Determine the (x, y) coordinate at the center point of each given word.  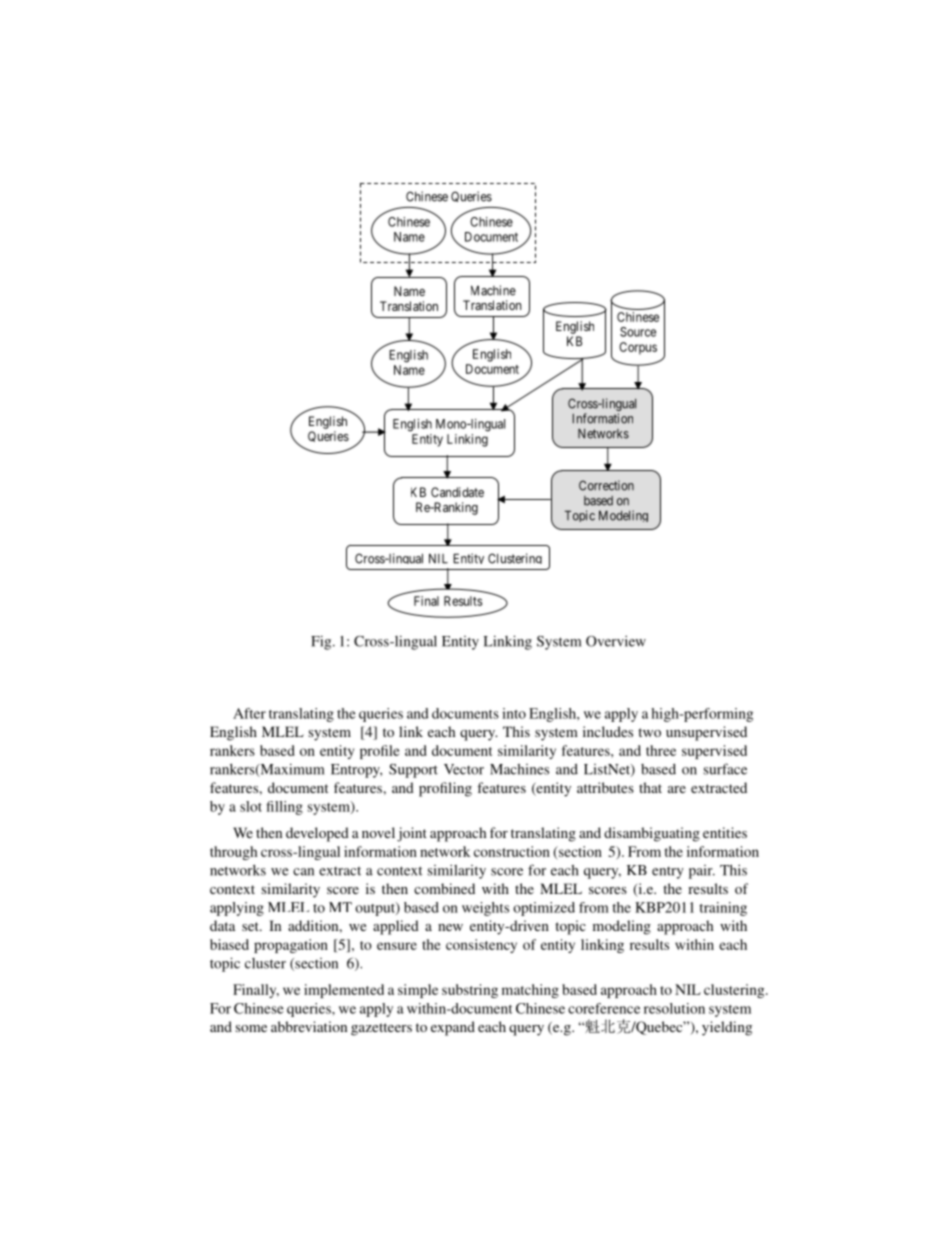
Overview (616, 641)
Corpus (638, 348)
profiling (445, 789)
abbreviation (309, 1026)
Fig (322, 642)
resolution (674, 1008)
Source (638, 332)
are (677, 789)
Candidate (457, 492)
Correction (606, 485)
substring (470, 991)
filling (284, 808)
